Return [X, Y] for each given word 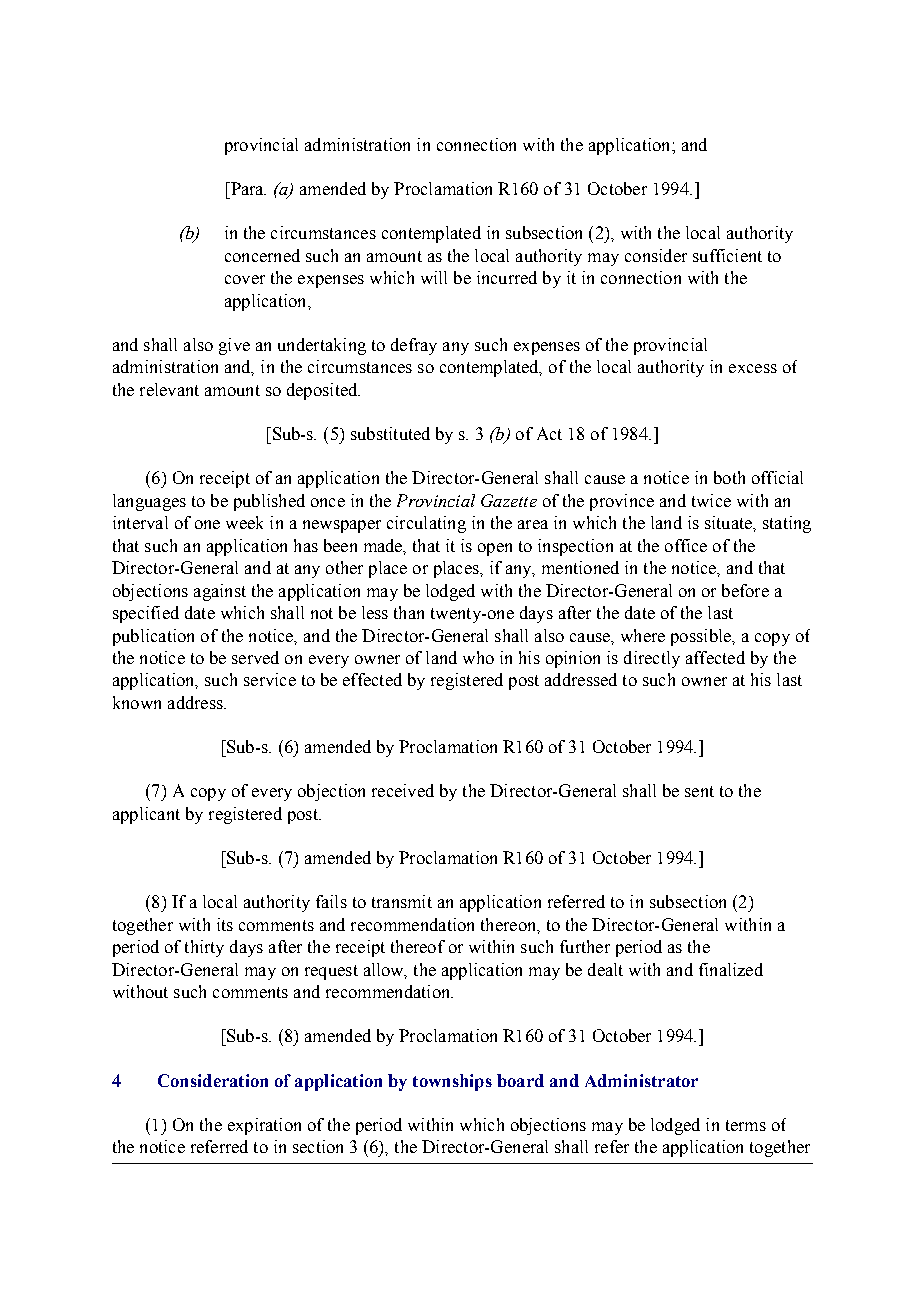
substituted [390, 433]
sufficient [727, 255]
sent [699, 791]
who [478, 657]
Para [247, 188]
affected [715, 657]
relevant [169, 389]
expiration [264, 1126]
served [255, 657]
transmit [402, 901]
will [434, 277]
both [729, 477]
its [225, 924]
